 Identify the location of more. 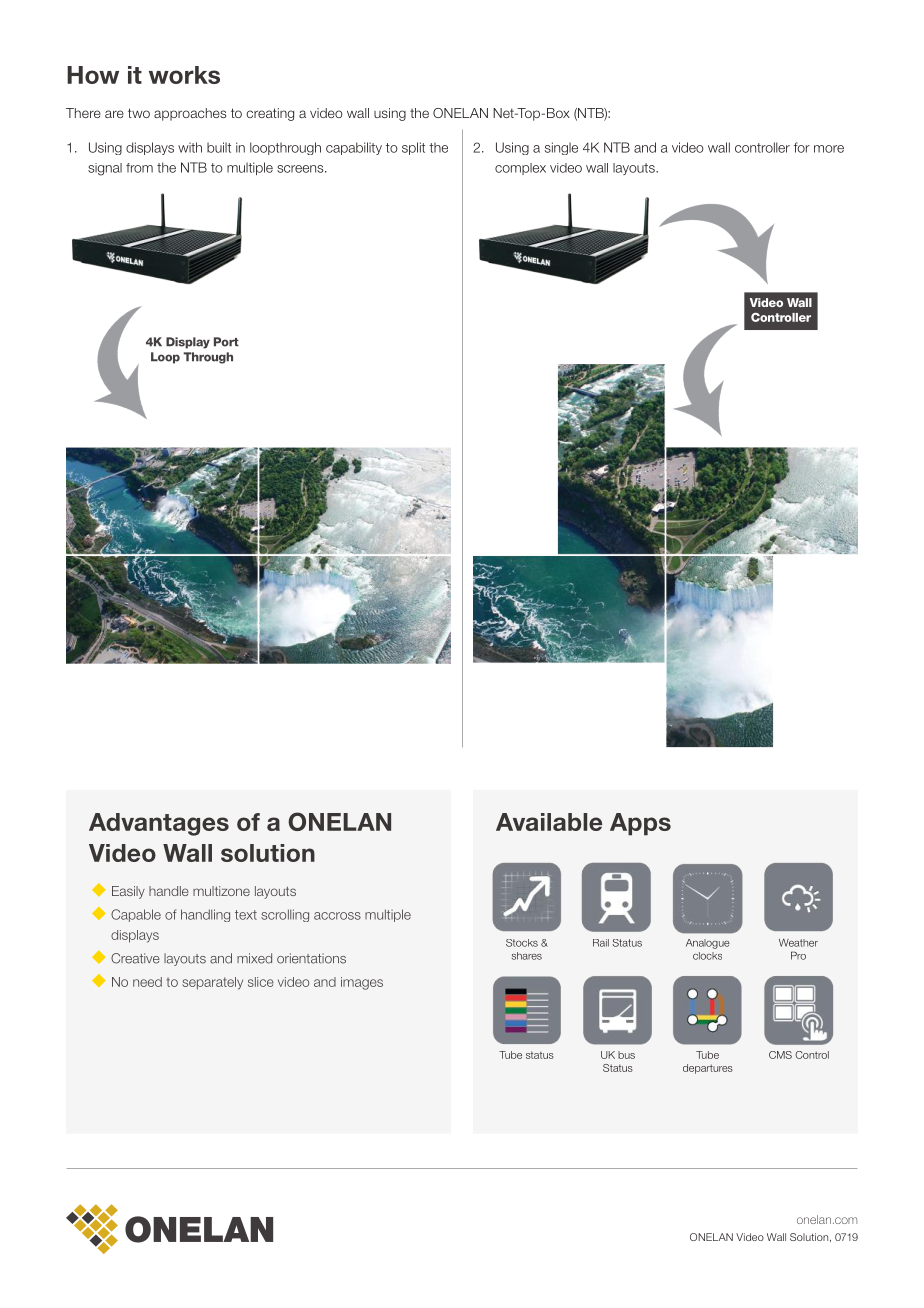
(829, 149).
